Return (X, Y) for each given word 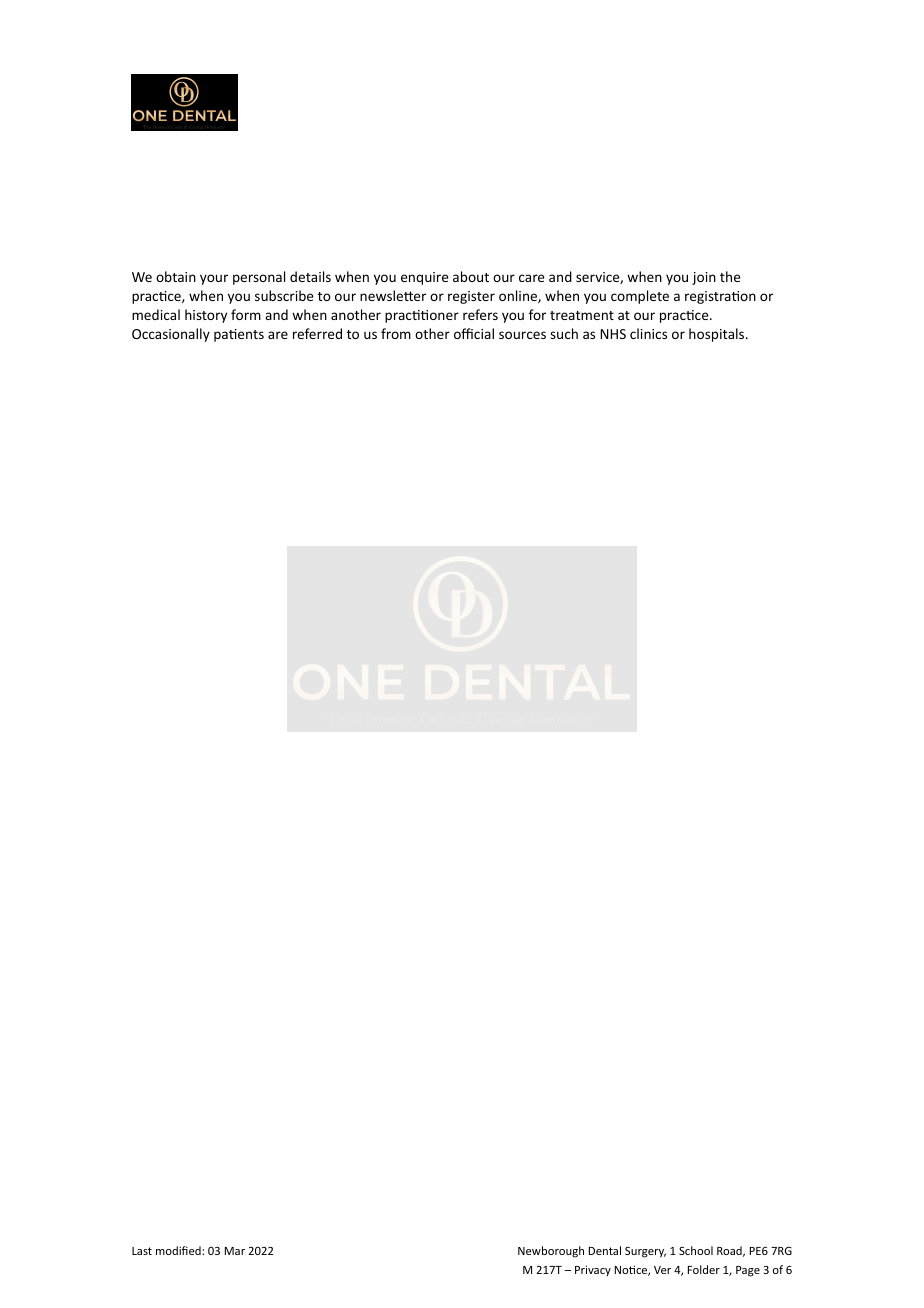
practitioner (422, 316)
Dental (605, 1250)
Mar (235, 1251)
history (206, 316)
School (696, 1250)
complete (640, 297)
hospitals (718, 335)
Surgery (645, 1252)
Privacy (593, 1270)
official (474, 333)
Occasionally (171, 335)
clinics (648, 333)
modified (179, 1250)
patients (239, 335)
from (396, 333)
